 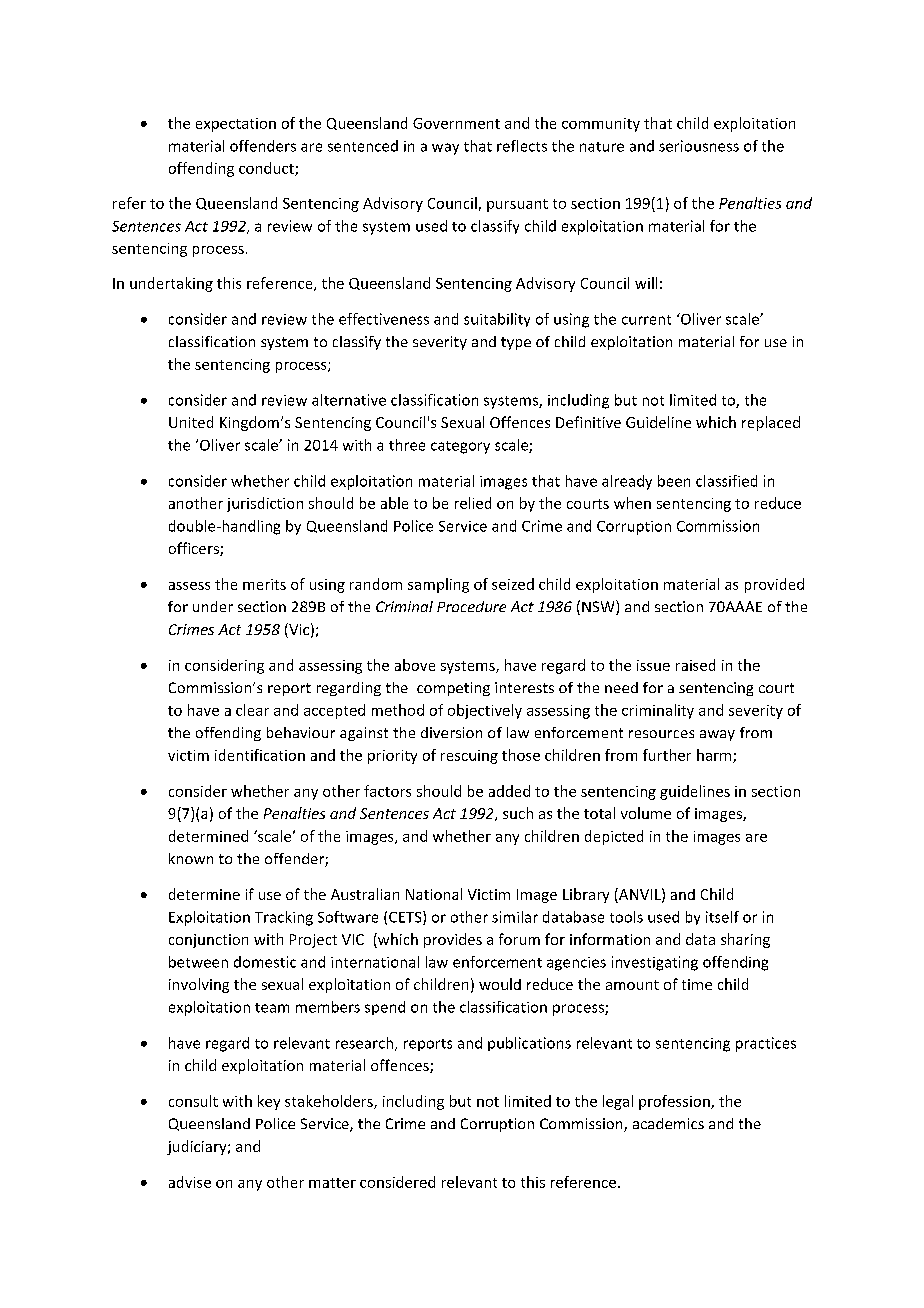 I want to click on publications, so click(x=529, y=1044).
